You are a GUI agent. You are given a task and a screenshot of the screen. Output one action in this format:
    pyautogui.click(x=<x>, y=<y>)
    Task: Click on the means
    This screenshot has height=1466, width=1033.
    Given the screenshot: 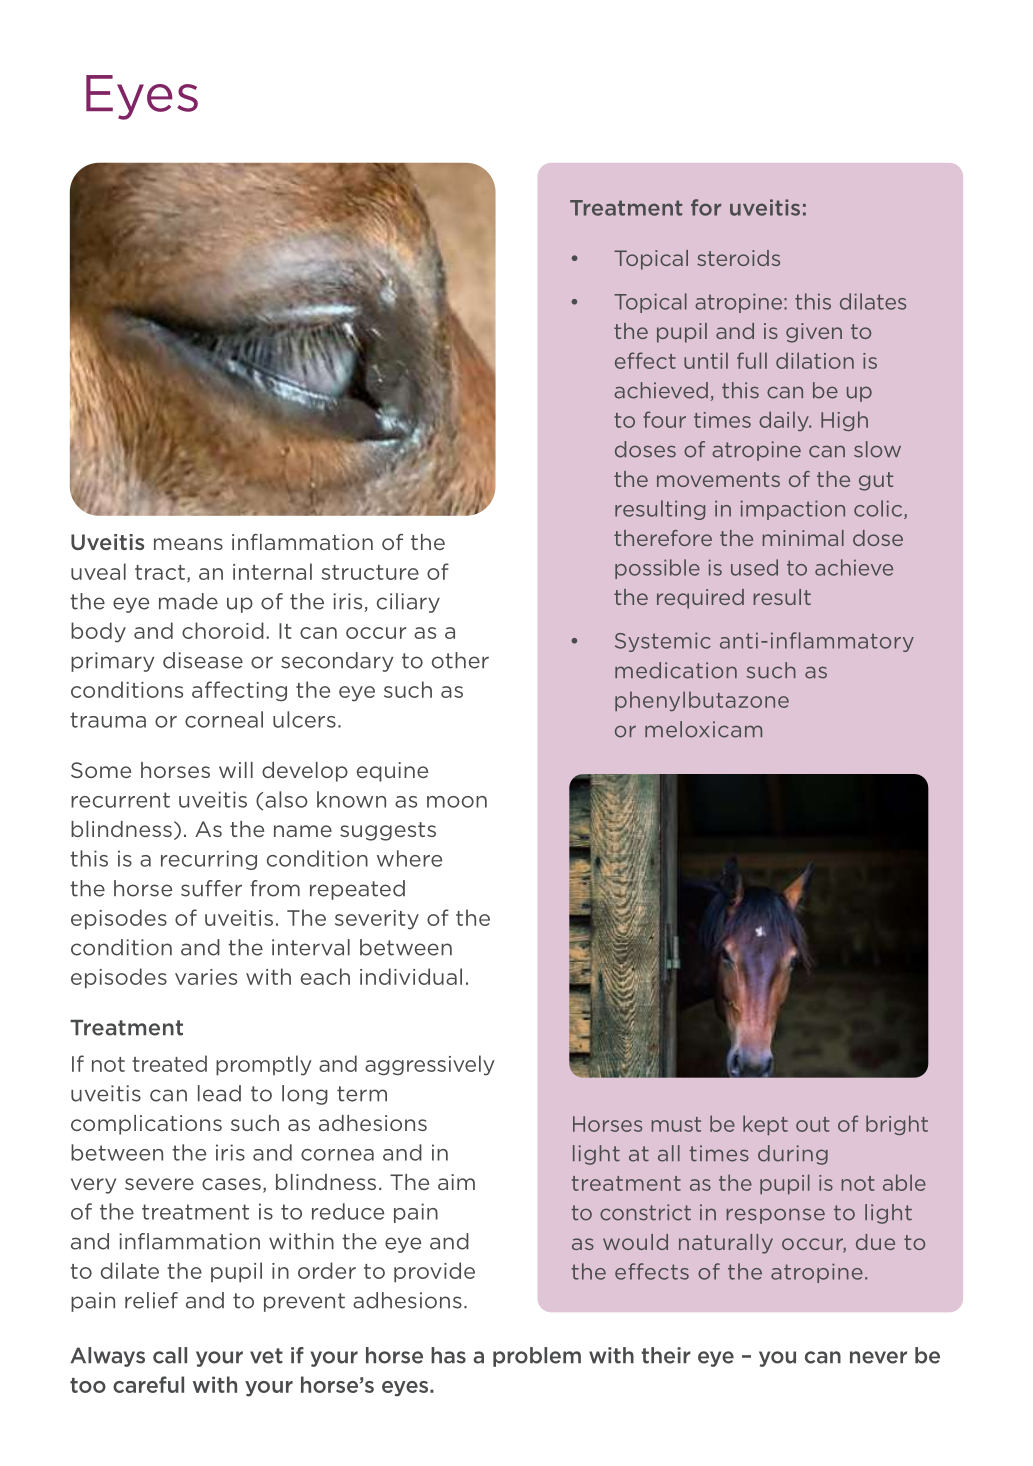 What is the action you would take?
    pyautogui.click(x=188, y=544)
